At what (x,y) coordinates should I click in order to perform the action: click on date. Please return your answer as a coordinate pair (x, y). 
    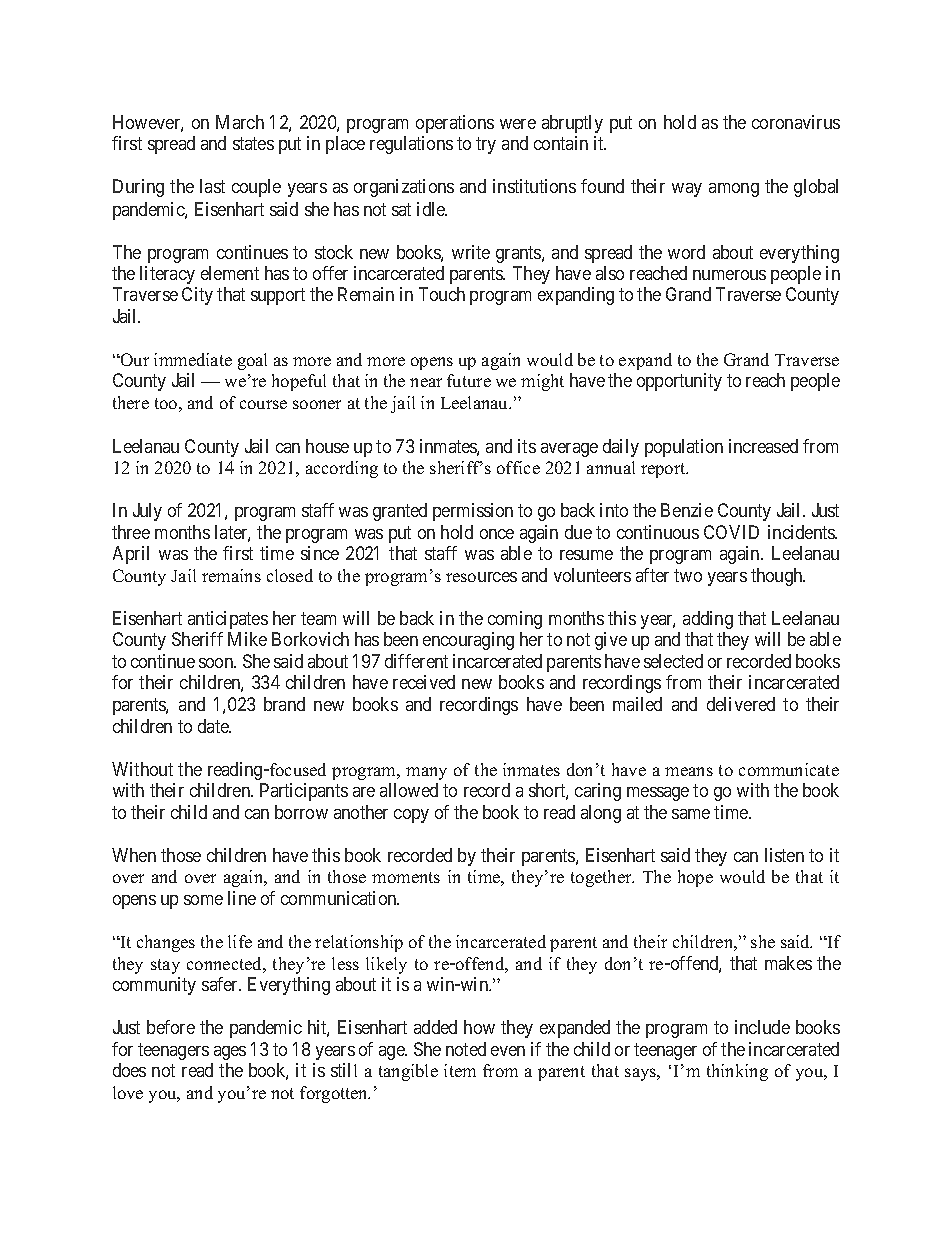
    Looking at the image, I should click on (214, 726).
